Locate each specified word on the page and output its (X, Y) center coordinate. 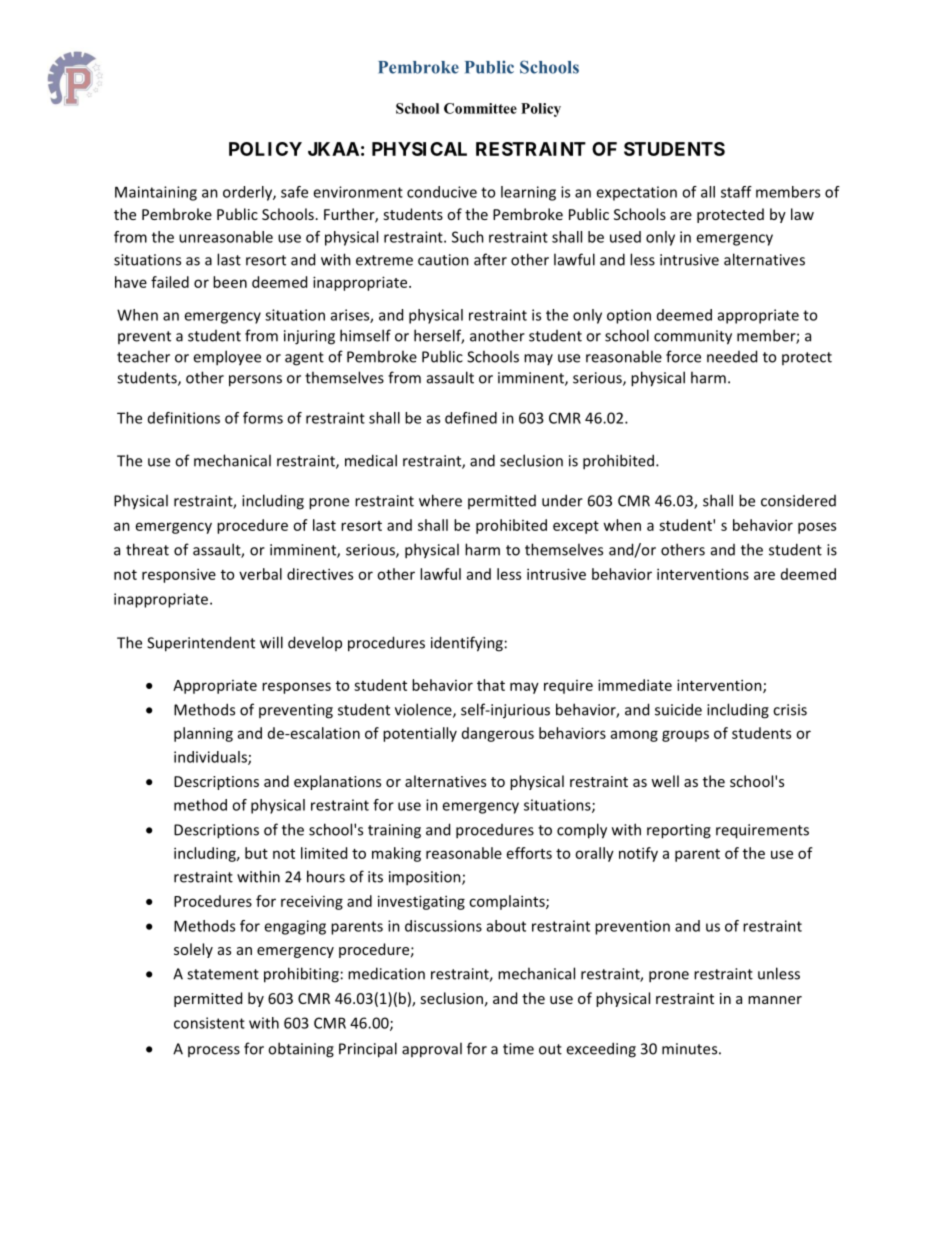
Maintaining (156, 193)
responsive (179, 575)
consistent (209, 1023)
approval (432, 1050)
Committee (480, 108)
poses (817, 528)
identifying (467, 644)
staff (736, 192)
